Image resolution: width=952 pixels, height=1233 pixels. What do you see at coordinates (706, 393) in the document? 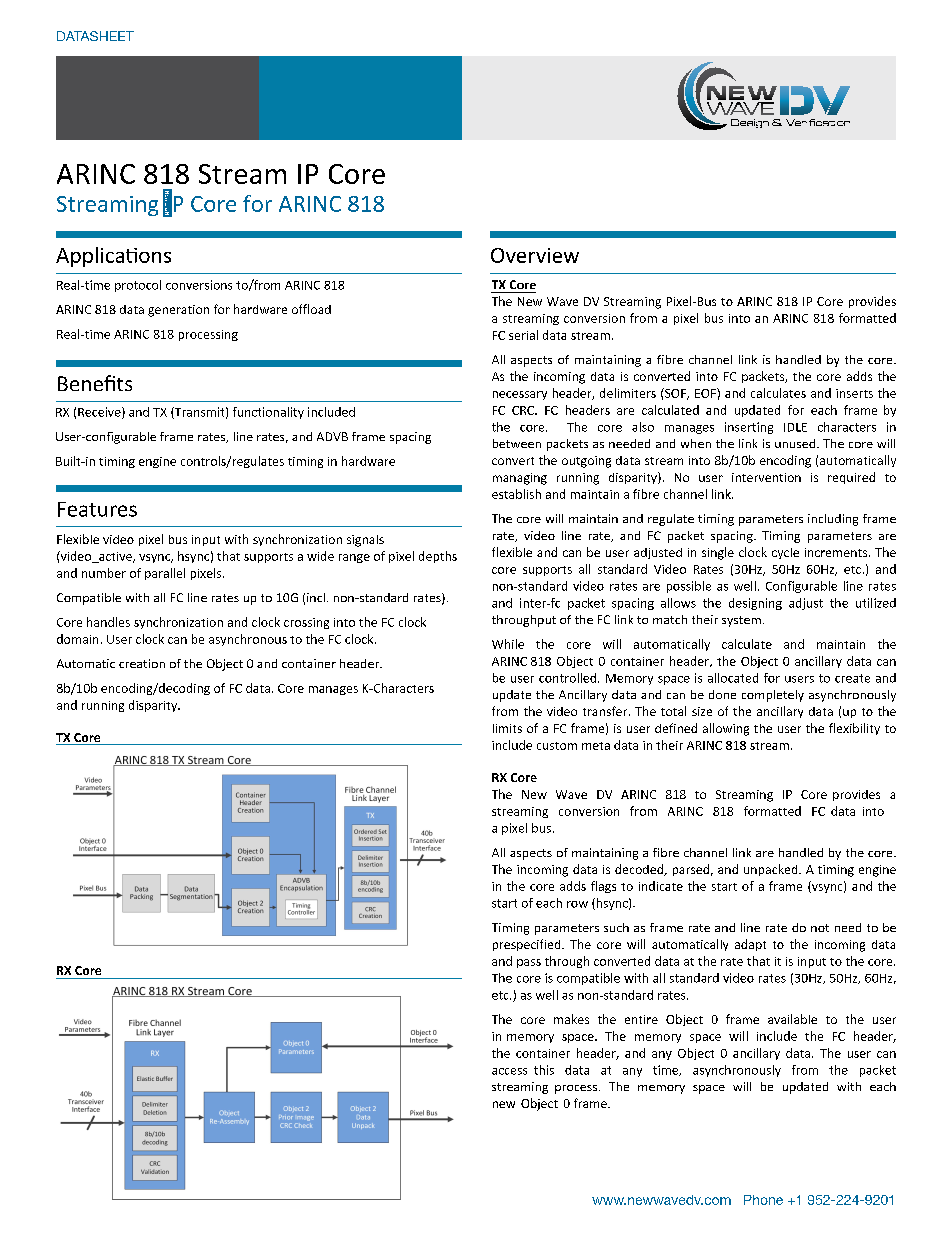
I see `EOF` at bounding box center [706, 393].
